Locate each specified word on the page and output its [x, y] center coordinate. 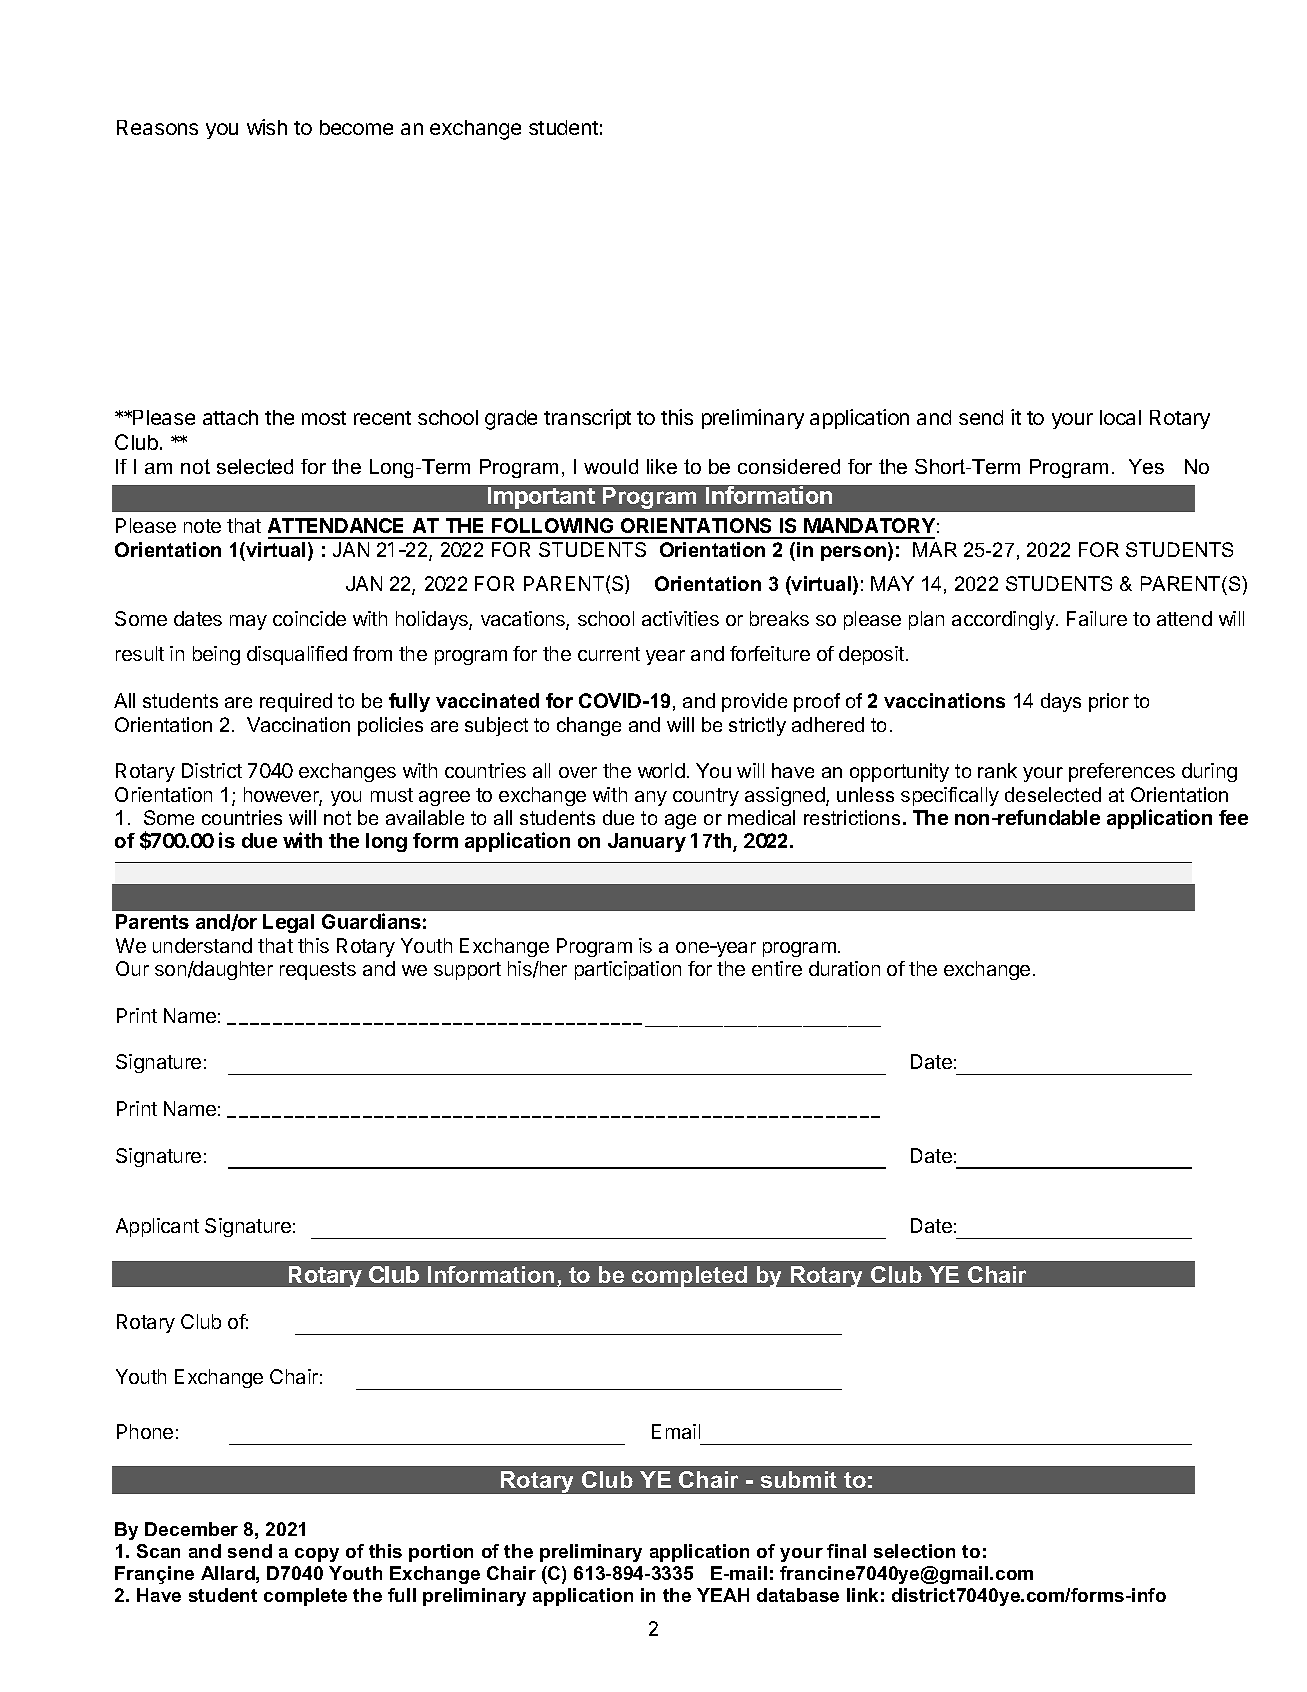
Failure [1097, 618]
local [1120, 417]
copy [317, 1555]
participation [628, 970]
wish [267, 127]
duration [844, 968]
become [356, 127]
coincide [309, 618]
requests [318, 971]
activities [680, 618]
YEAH [723, 1595]
